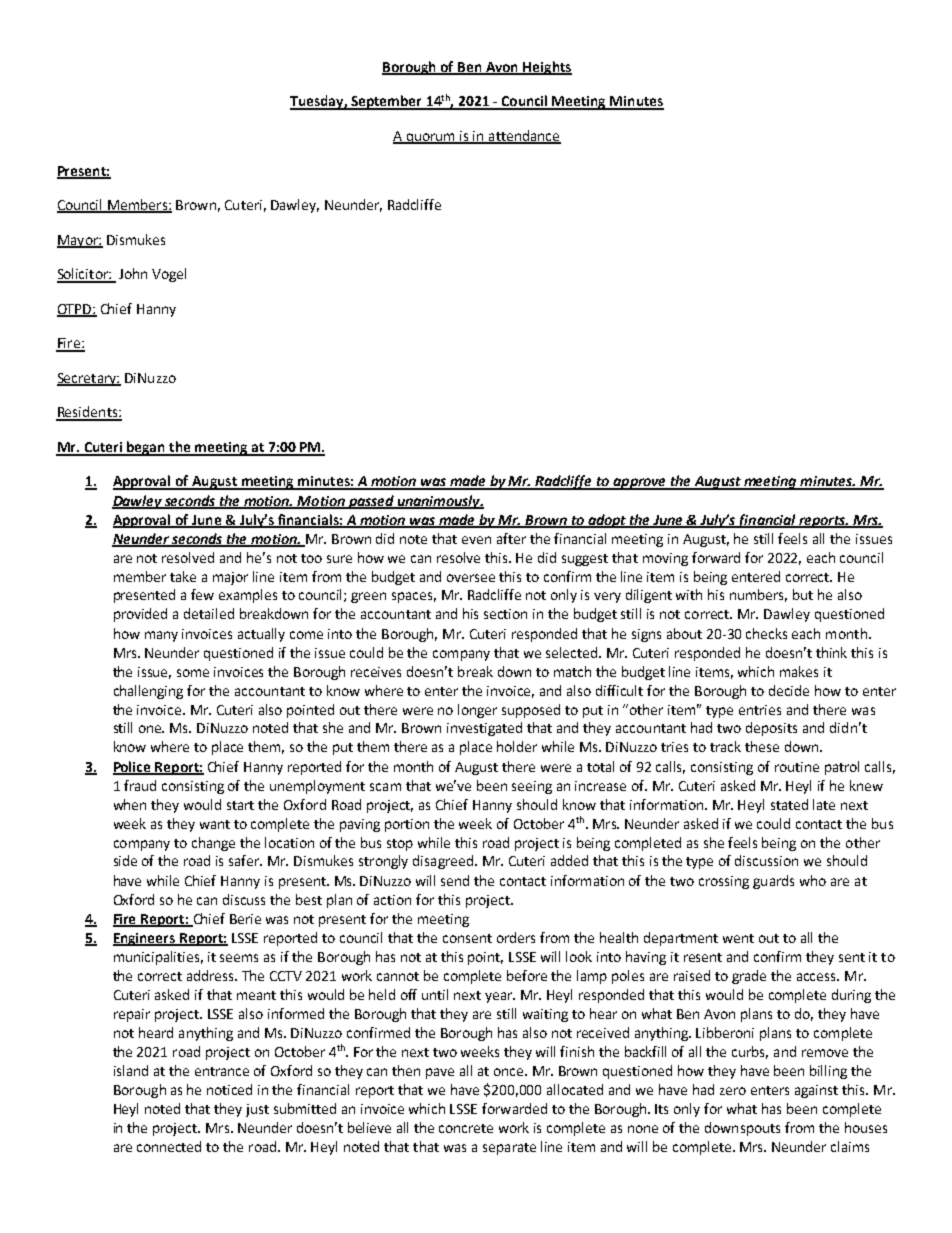 This image has height=1233, width=952. I want to click on numbers, so click(758, 595).
